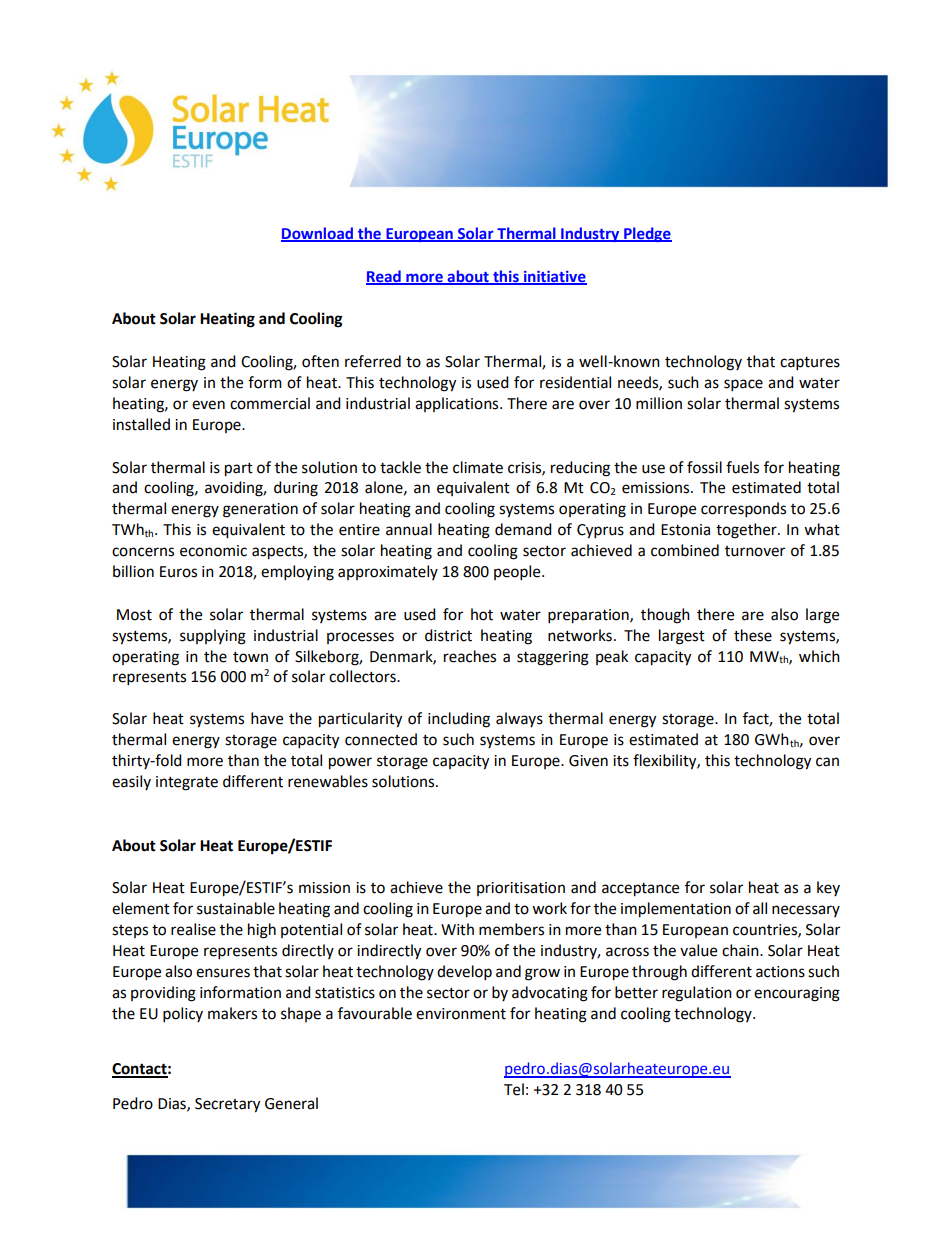 Image resolution: width=952 pixels, height=1233 pixels. I want to click on Secretary, so click(227, 1105).
